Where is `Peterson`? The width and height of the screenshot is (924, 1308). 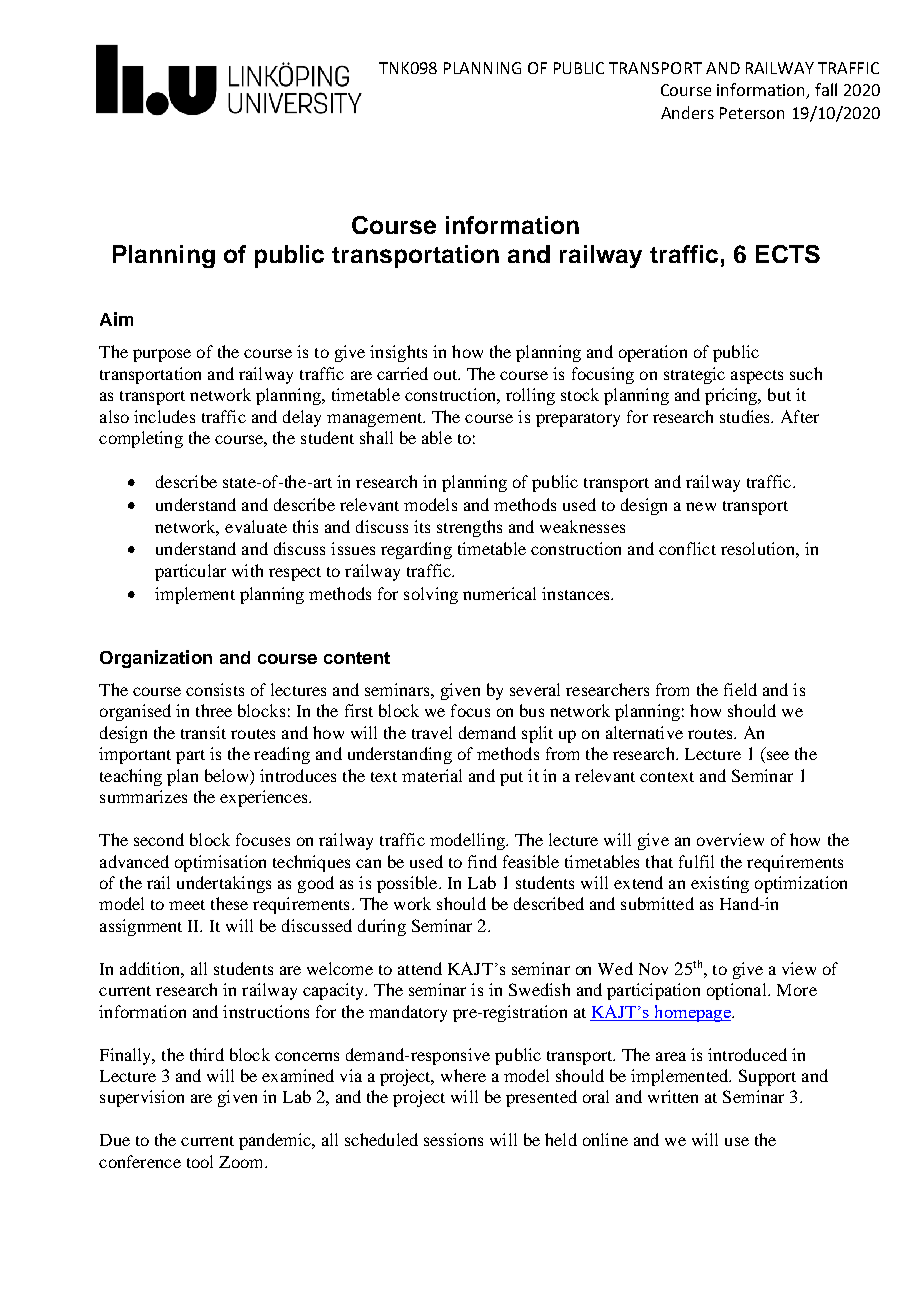 Peterson is located at coordinates (752, 113).
